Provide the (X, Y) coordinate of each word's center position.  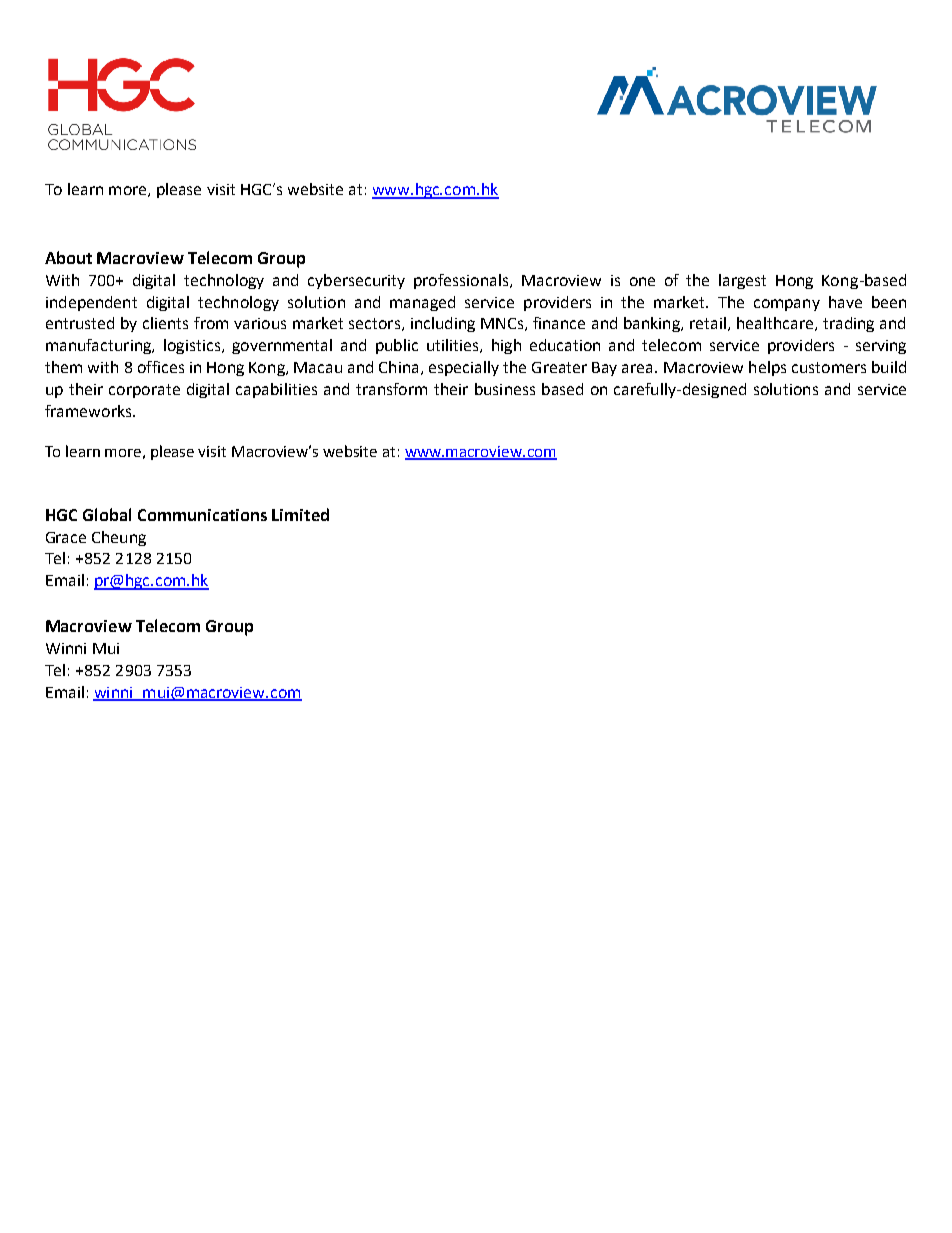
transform (391, 389)
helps (767, 368)
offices (161, 367)
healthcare (775, 323)
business (505, 389)
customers (829, 367)
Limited (300, 514)
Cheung (119, 538)
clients (165, 323)
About (68, 257)
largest (742, 281)
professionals (462, 281)
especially (464, 368)
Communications (202, 515)
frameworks (89, 411)
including (443, 324)
